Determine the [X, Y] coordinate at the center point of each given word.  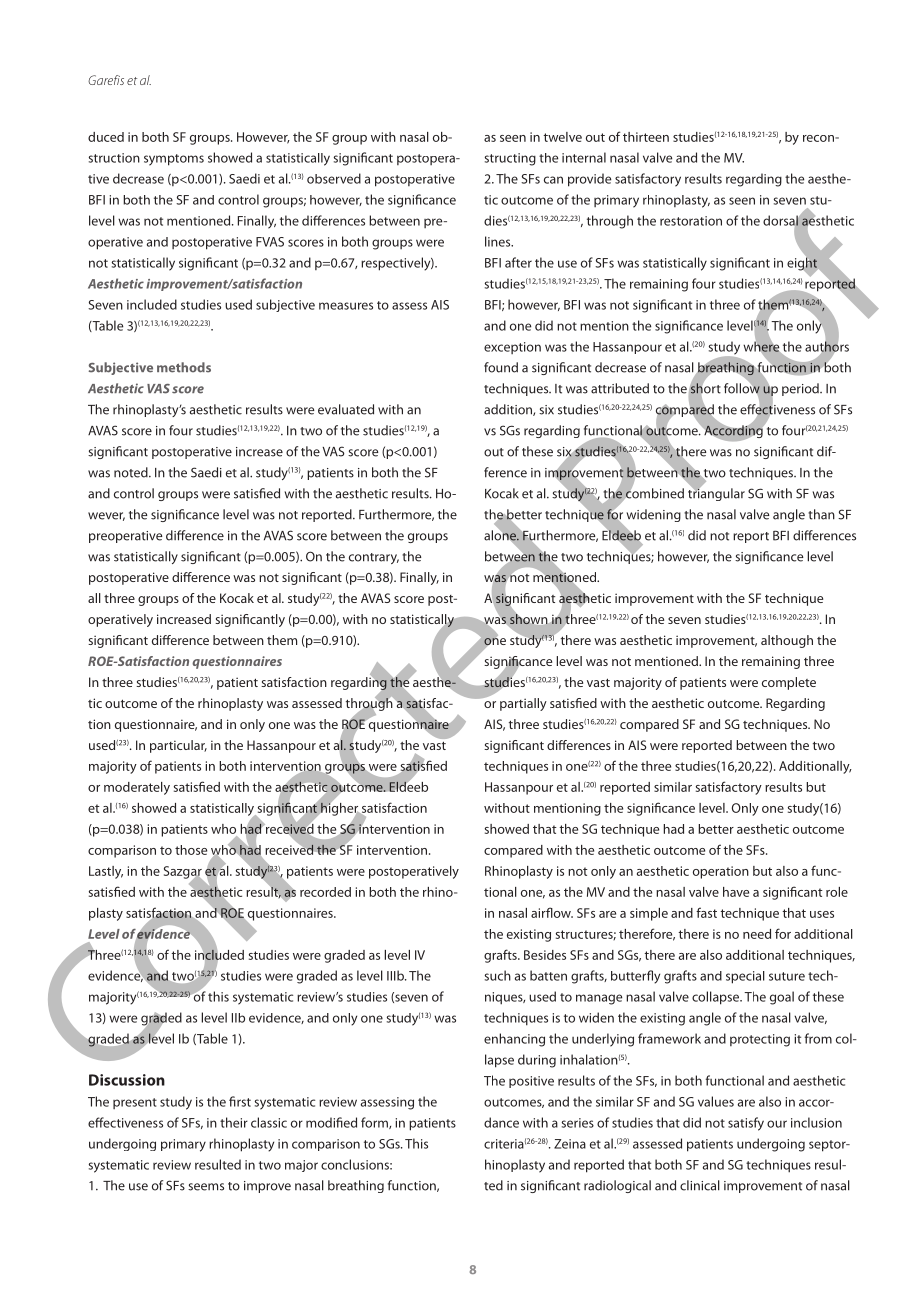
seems [206, 1187]
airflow [552, 912]
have [736, 892]
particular [178, 746]
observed [334, 178]
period [801, 389]
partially [523, 704]
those [191, 850]
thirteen [646, 137]
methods [184, 367]
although [787, 641]
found [501, 367]
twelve [562, 137]
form [375, 1123]
